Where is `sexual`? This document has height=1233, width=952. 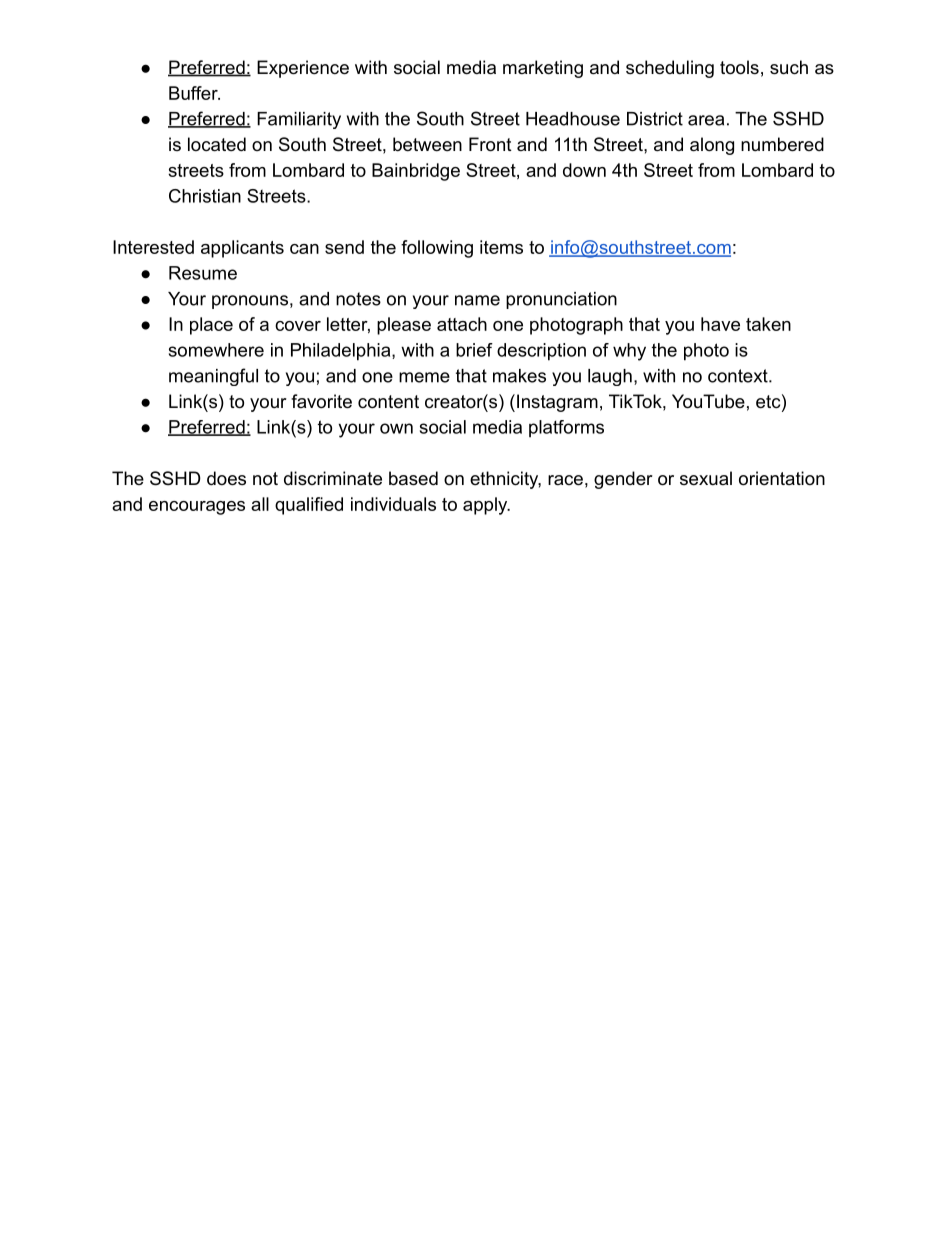
sexual is located at coordinates (706, 478).
